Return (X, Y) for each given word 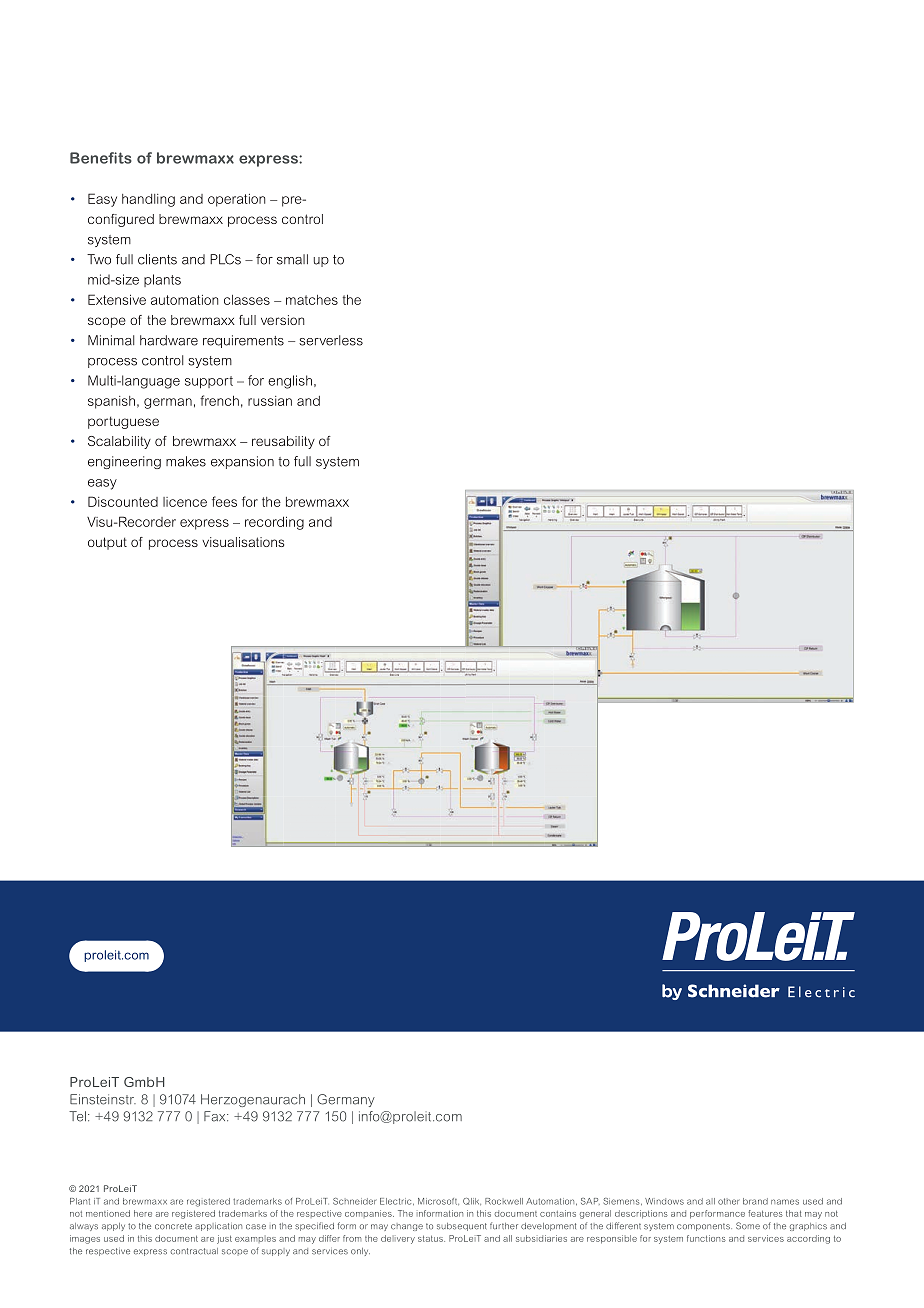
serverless (331, 340)
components (704, 1227)
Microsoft (438, 1201)
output (107, 543)
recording (274, 523)
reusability (283, 442)
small (292, 259)
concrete (173, 1226)
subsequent (462, 1227)
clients (157, 259)
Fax (216, 1116)
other (729, 1201)
